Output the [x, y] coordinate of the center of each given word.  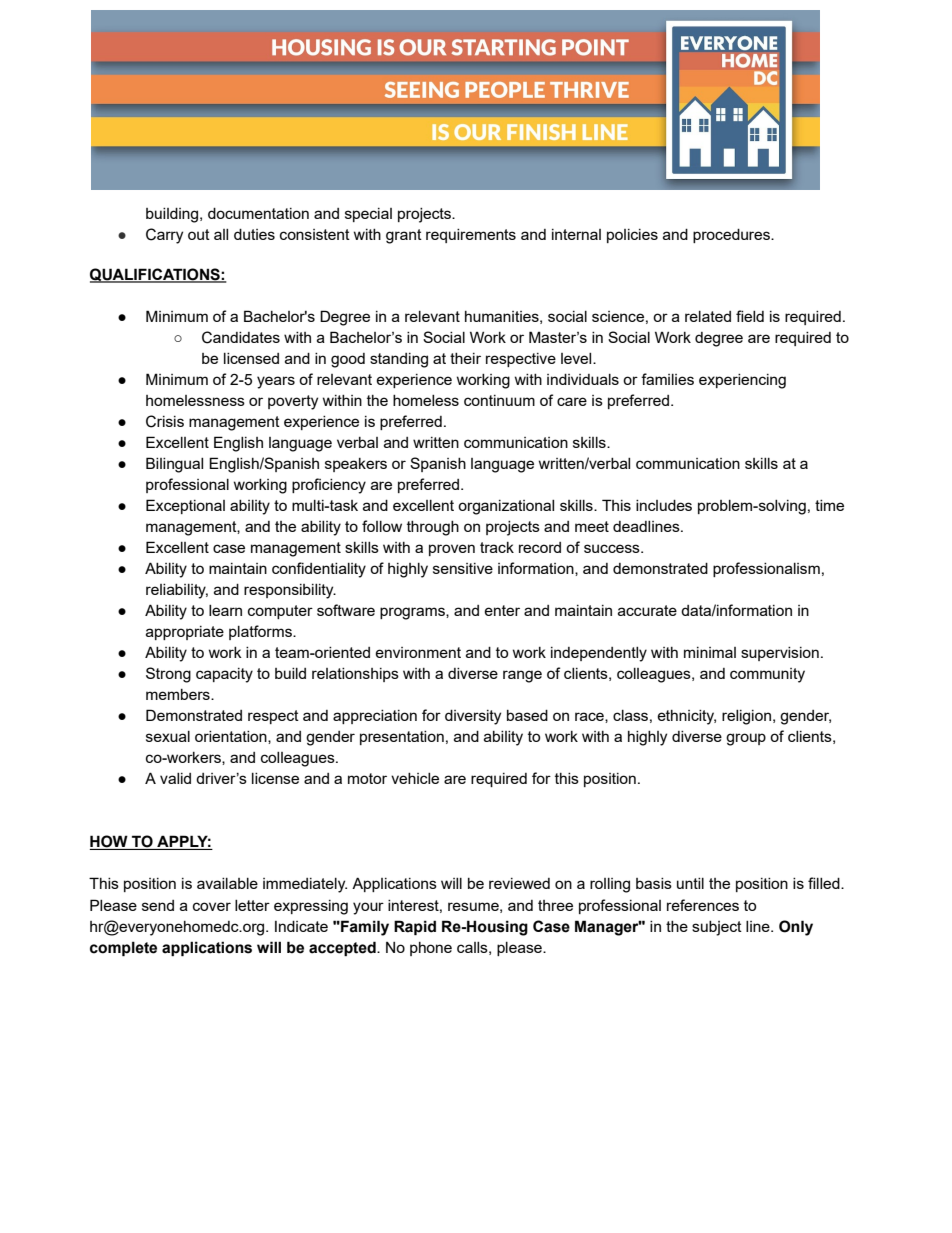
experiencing [742, 381]
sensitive [463, 568]
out [199, 234]
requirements [471, 236]
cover [212, 906]
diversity [473, 717]
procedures [732, 236]
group [746, 739]
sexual [168, 736]
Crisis [165, 421]
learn [225, 610]
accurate [647, 610]
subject [717, 928]
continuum [499, 400]
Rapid [415, 927]
